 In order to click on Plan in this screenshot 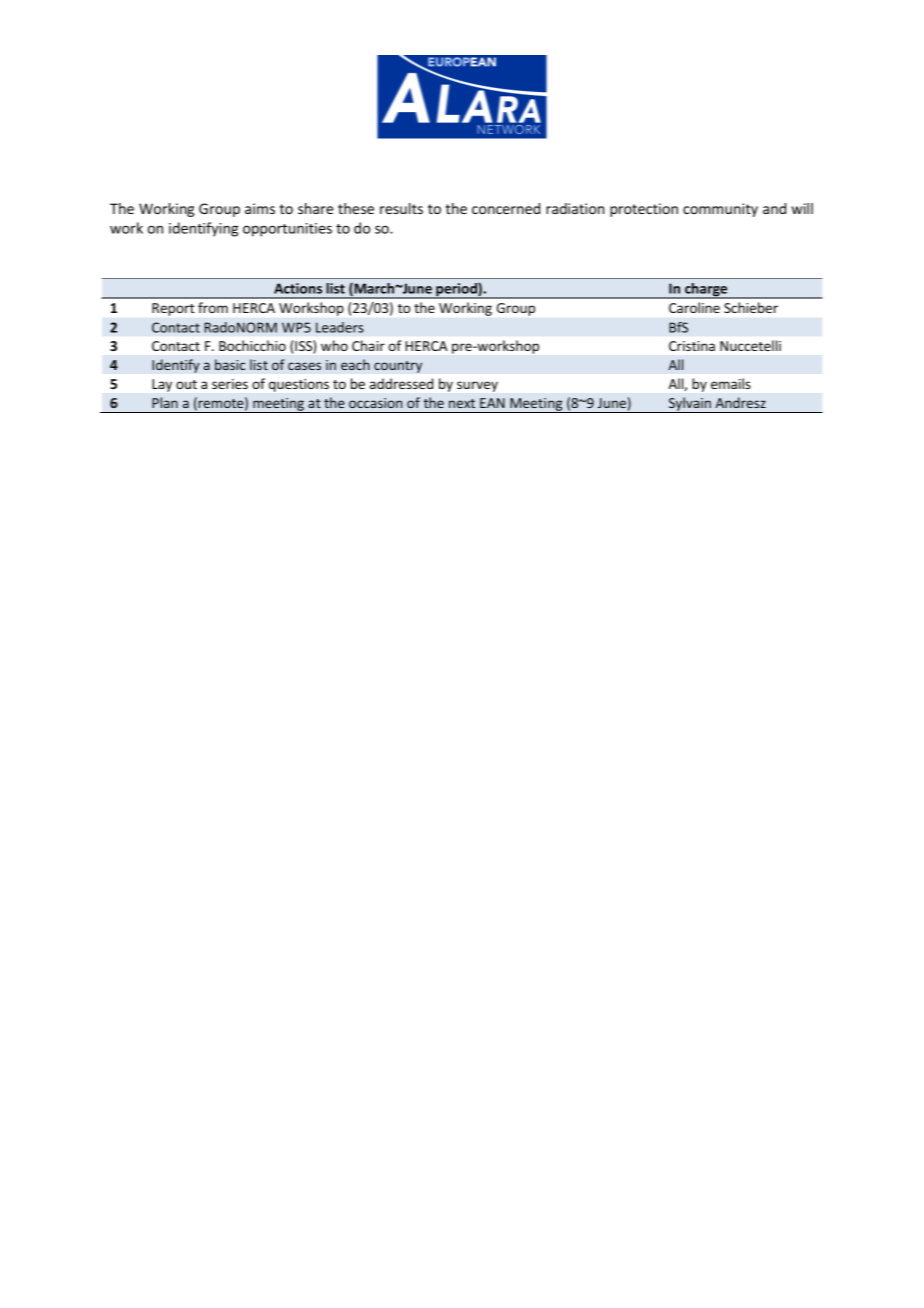, I will do `click(165, 402)`.
